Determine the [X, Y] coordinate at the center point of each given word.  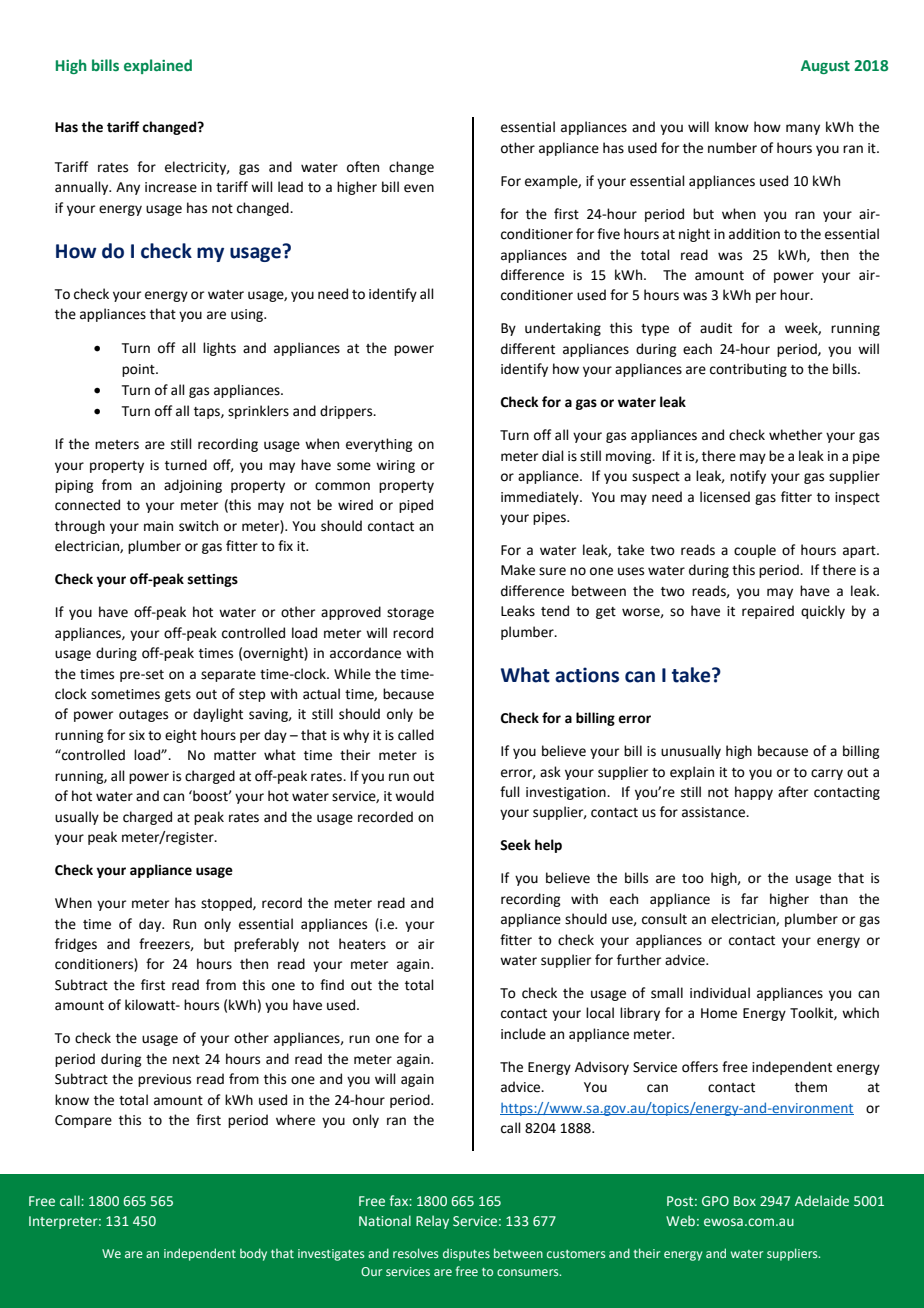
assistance [715, 812]
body [253, 1254]
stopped [227, 904]
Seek [515, 845]
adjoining [193, 486]
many [803, 129]
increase [171, 187]
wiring [395, 466]
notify [748, 477]
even [419, 188]
